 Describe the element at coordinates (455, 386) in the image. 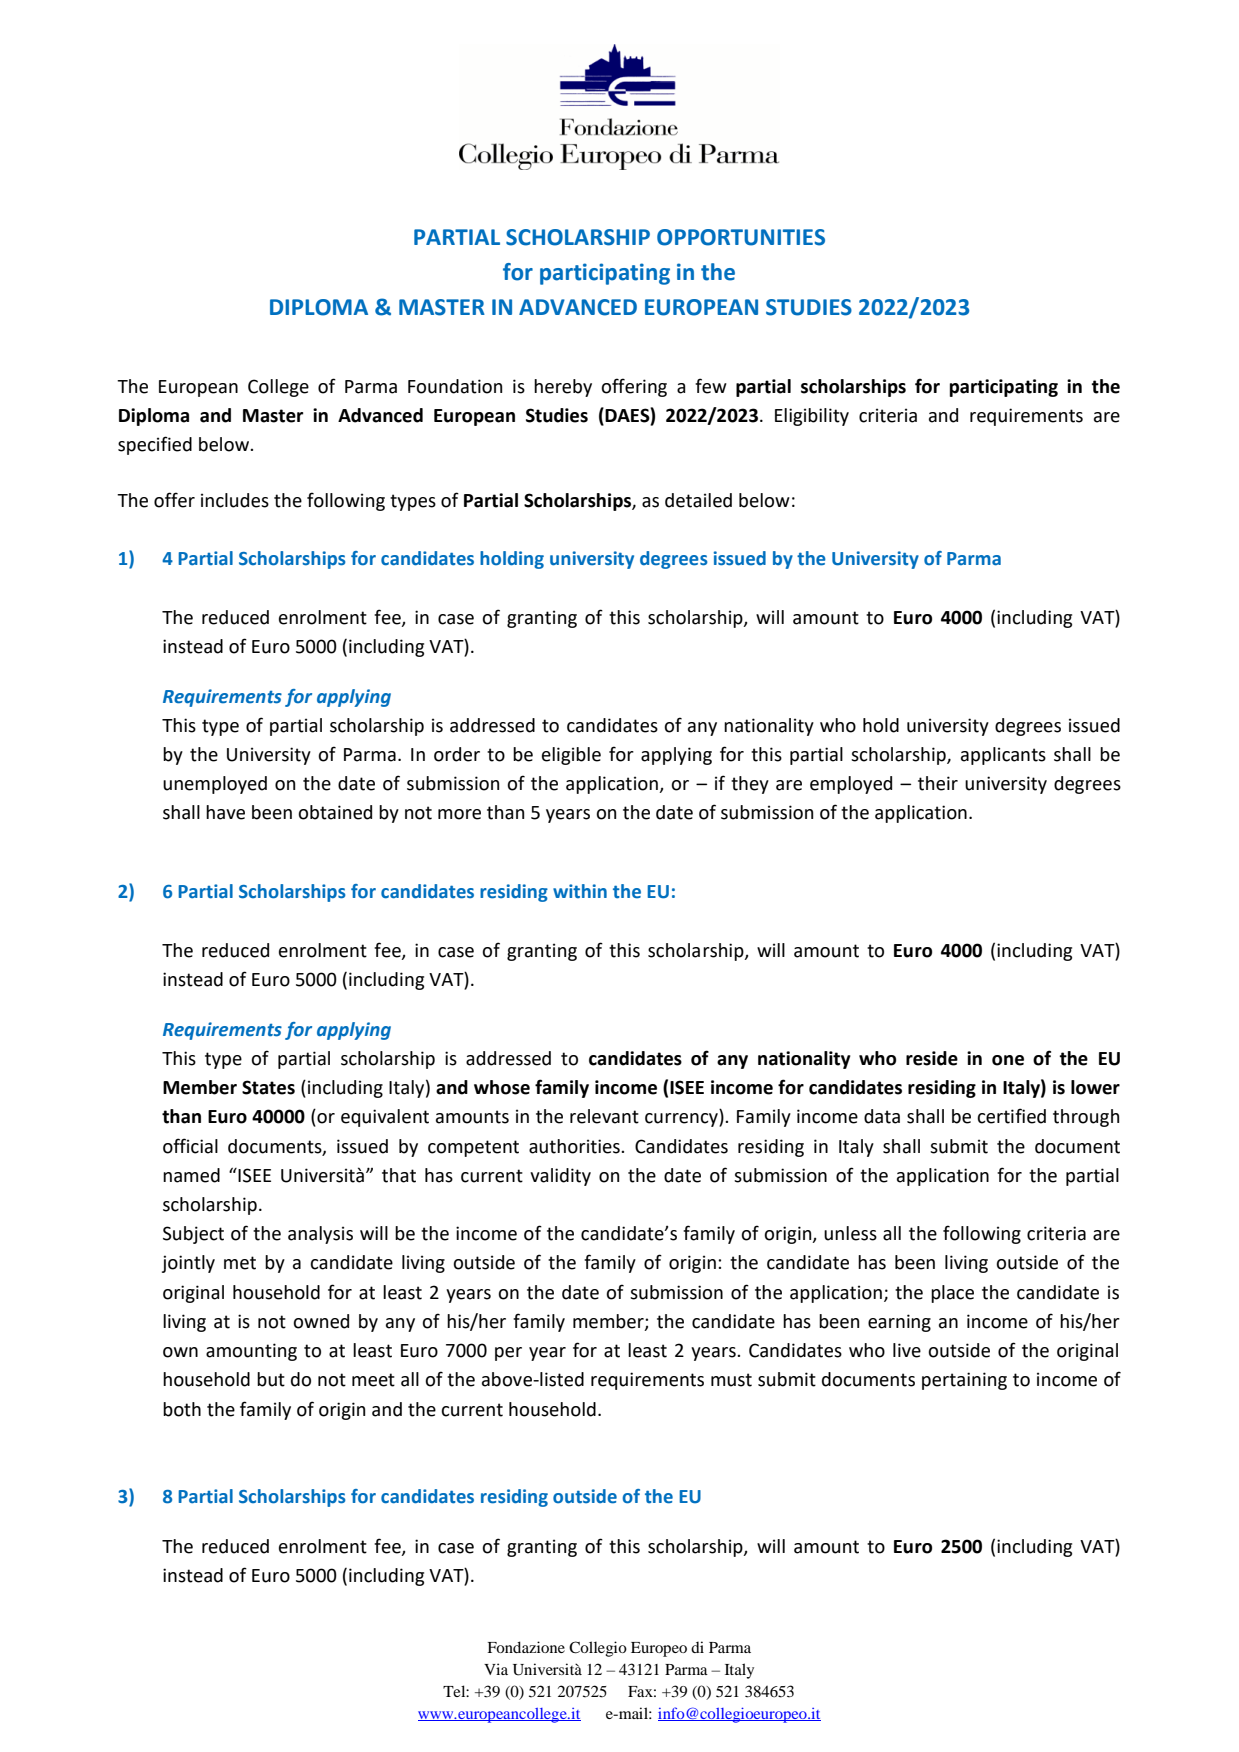

I see `Foundation` at that location.
